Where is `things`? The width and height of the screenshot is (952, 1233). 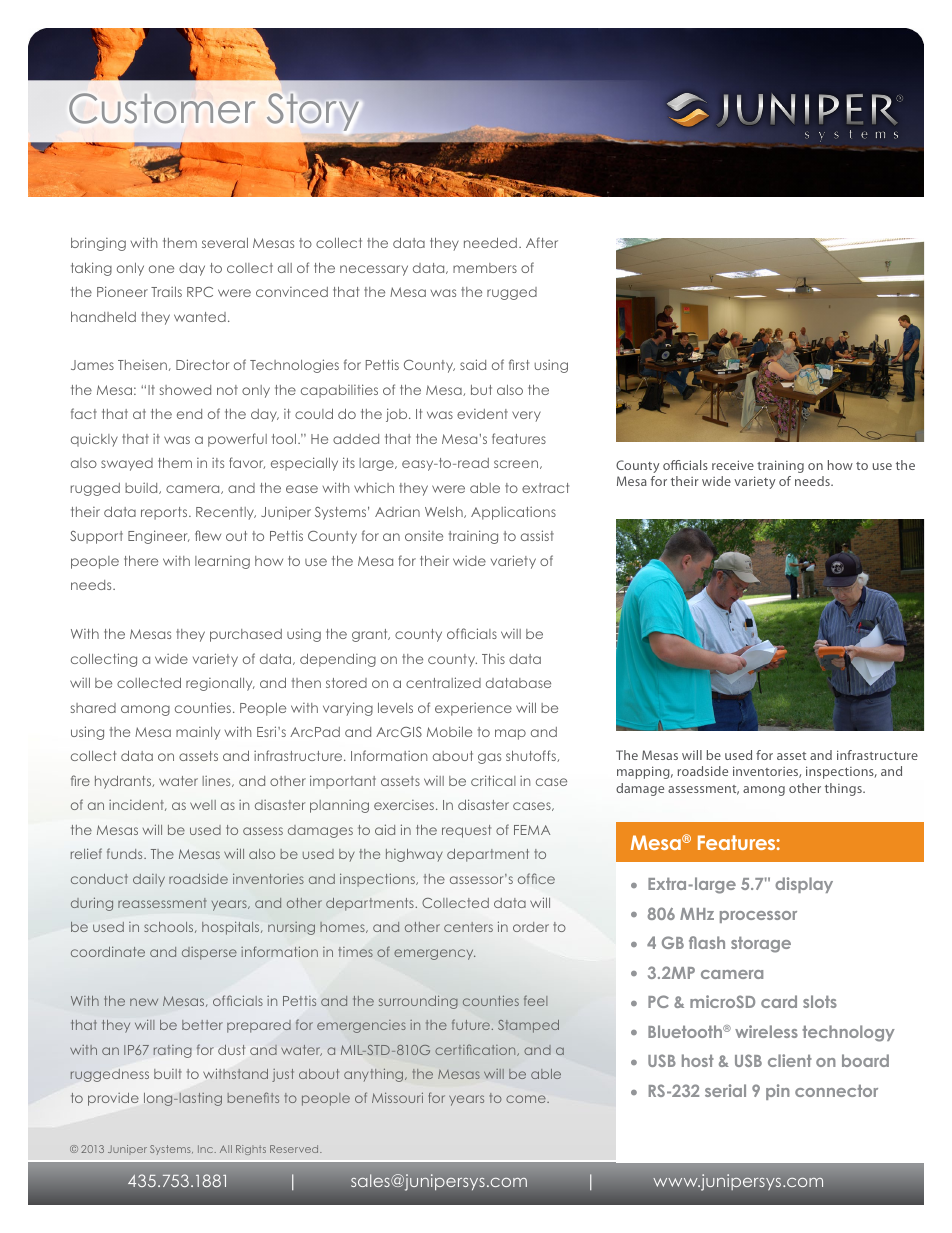 things is located at coordinates (844, 789).
